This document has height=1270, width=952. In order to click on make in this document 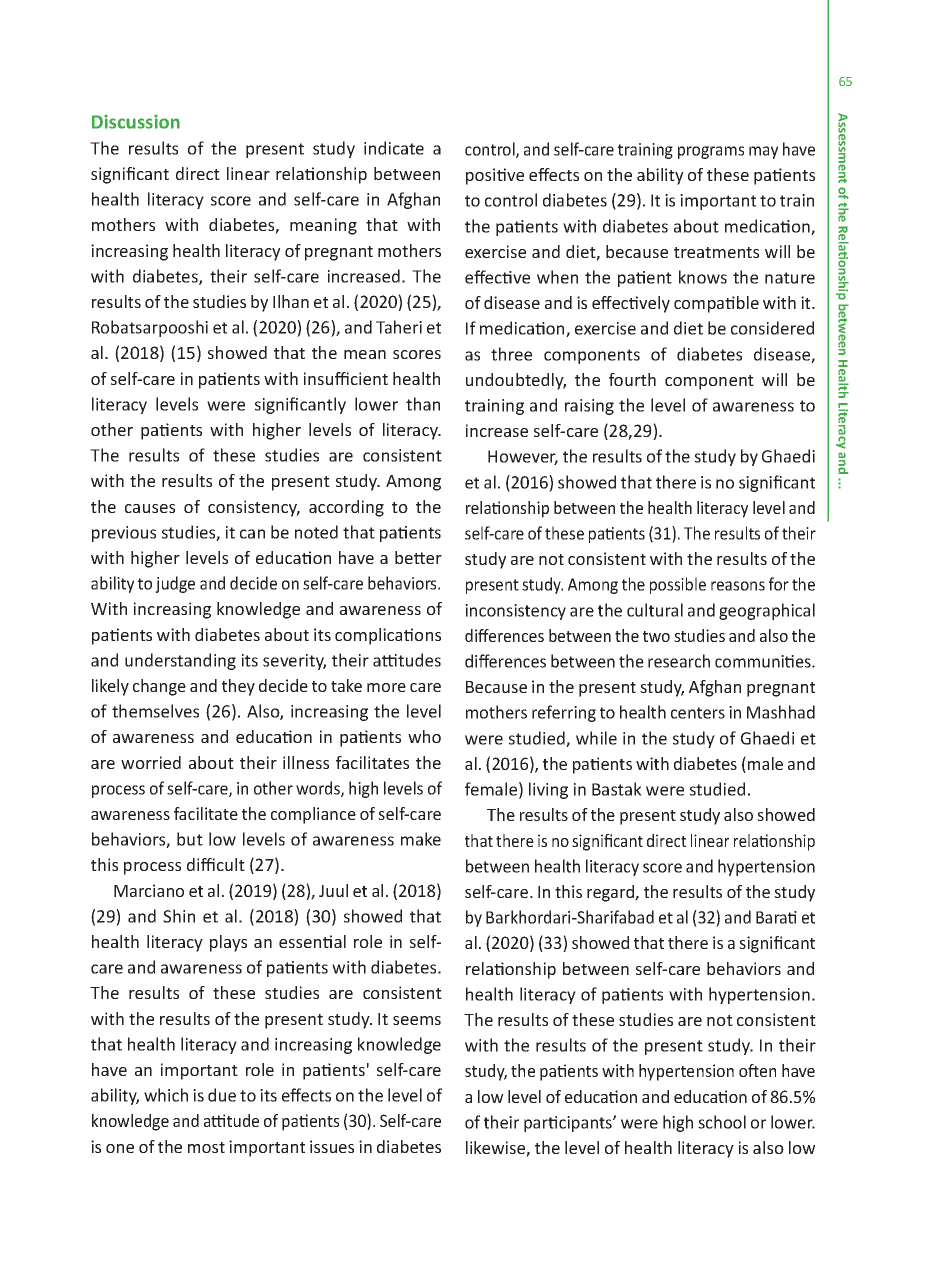, I will do `click(421, 839)`.
